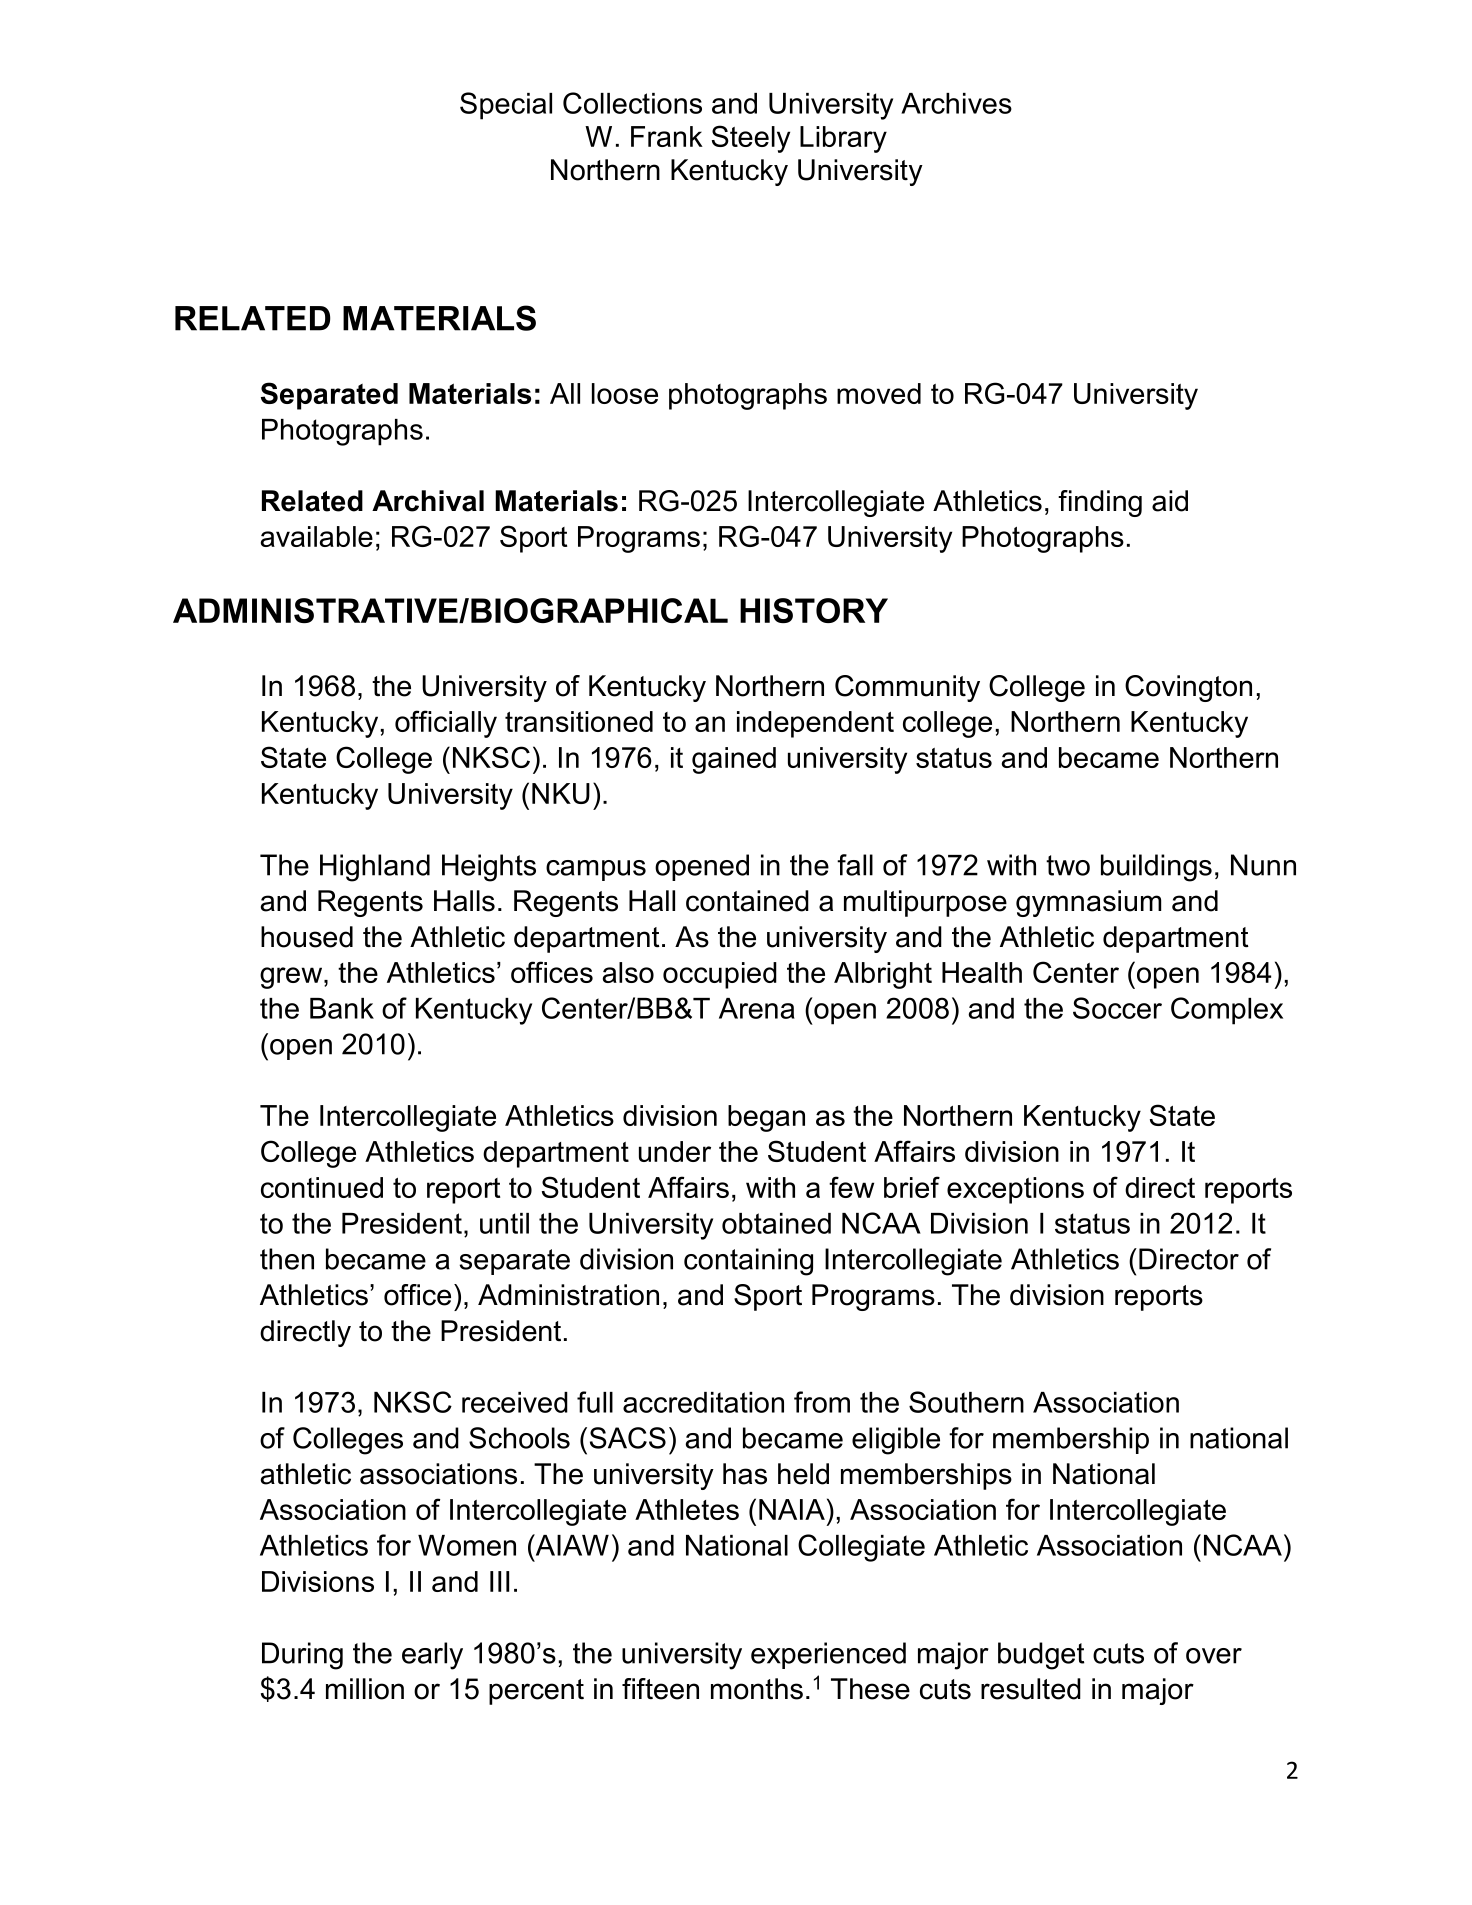 This document has height=1905, width=1472. Describe the element at coordinates (747, 901) in the document. I see `contained` at that location.
